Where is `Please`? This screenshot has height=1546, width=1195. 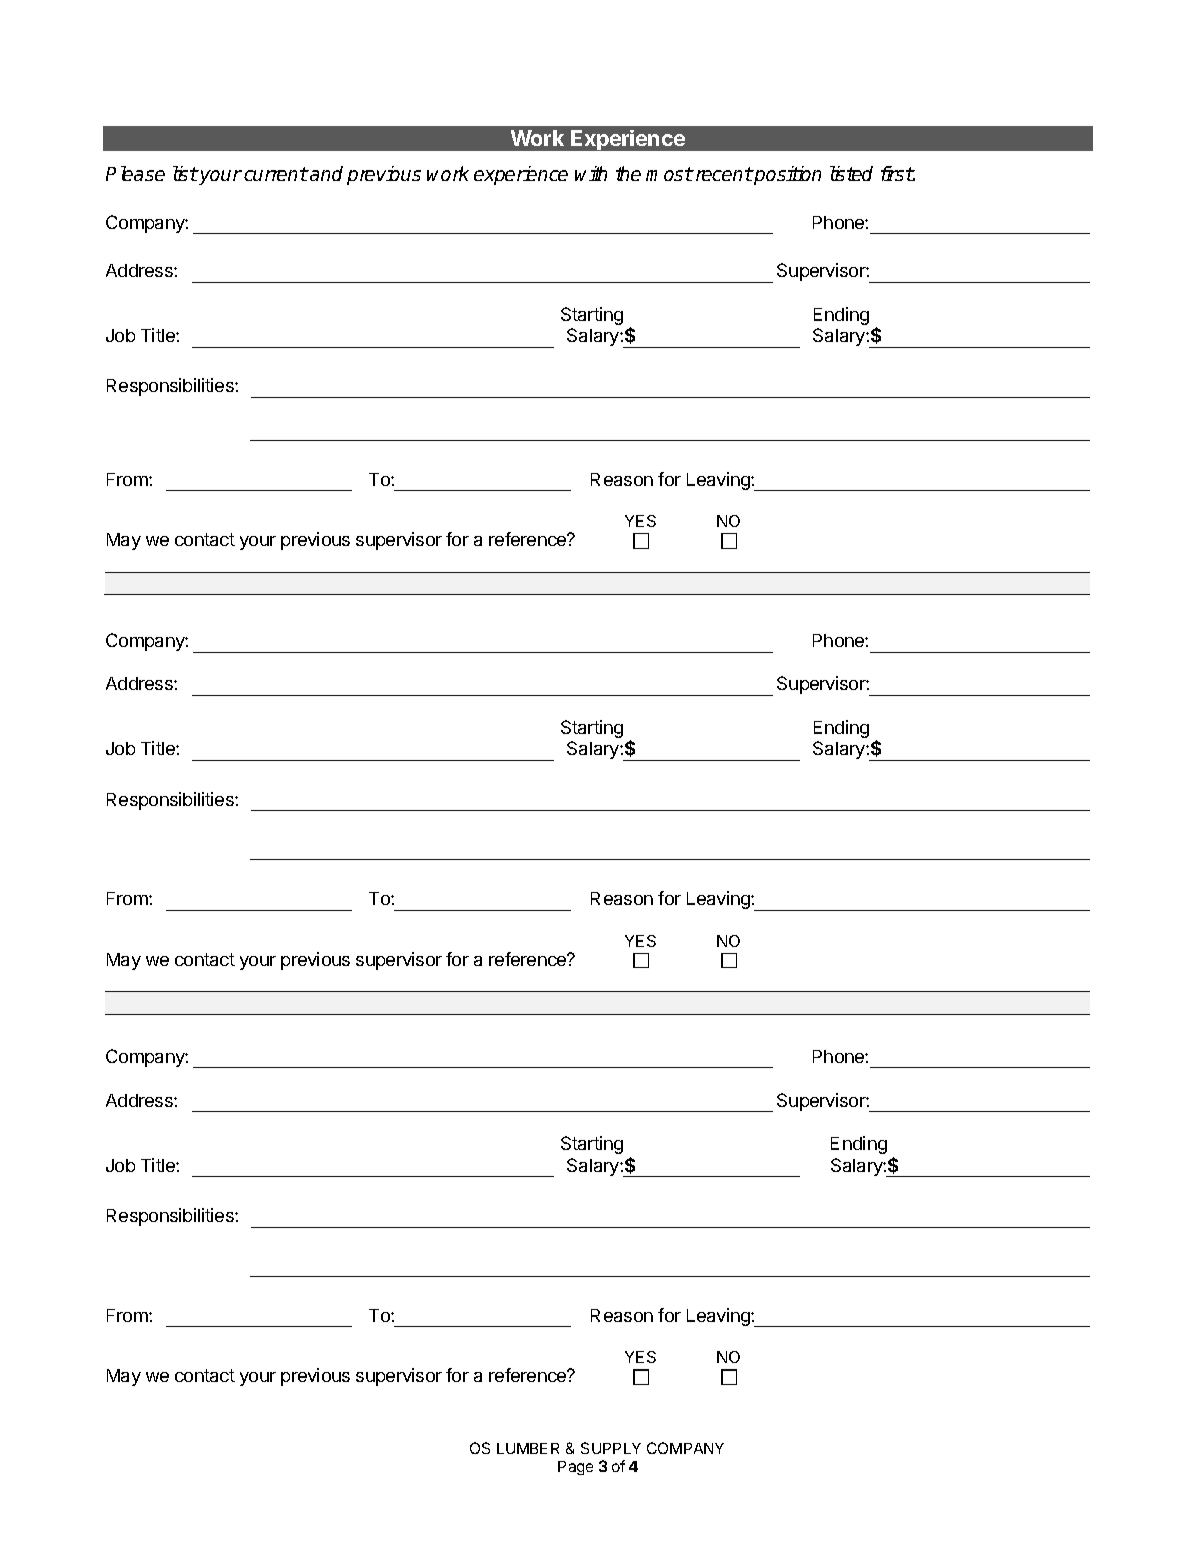
Please is located at coordinates (135, 173).
